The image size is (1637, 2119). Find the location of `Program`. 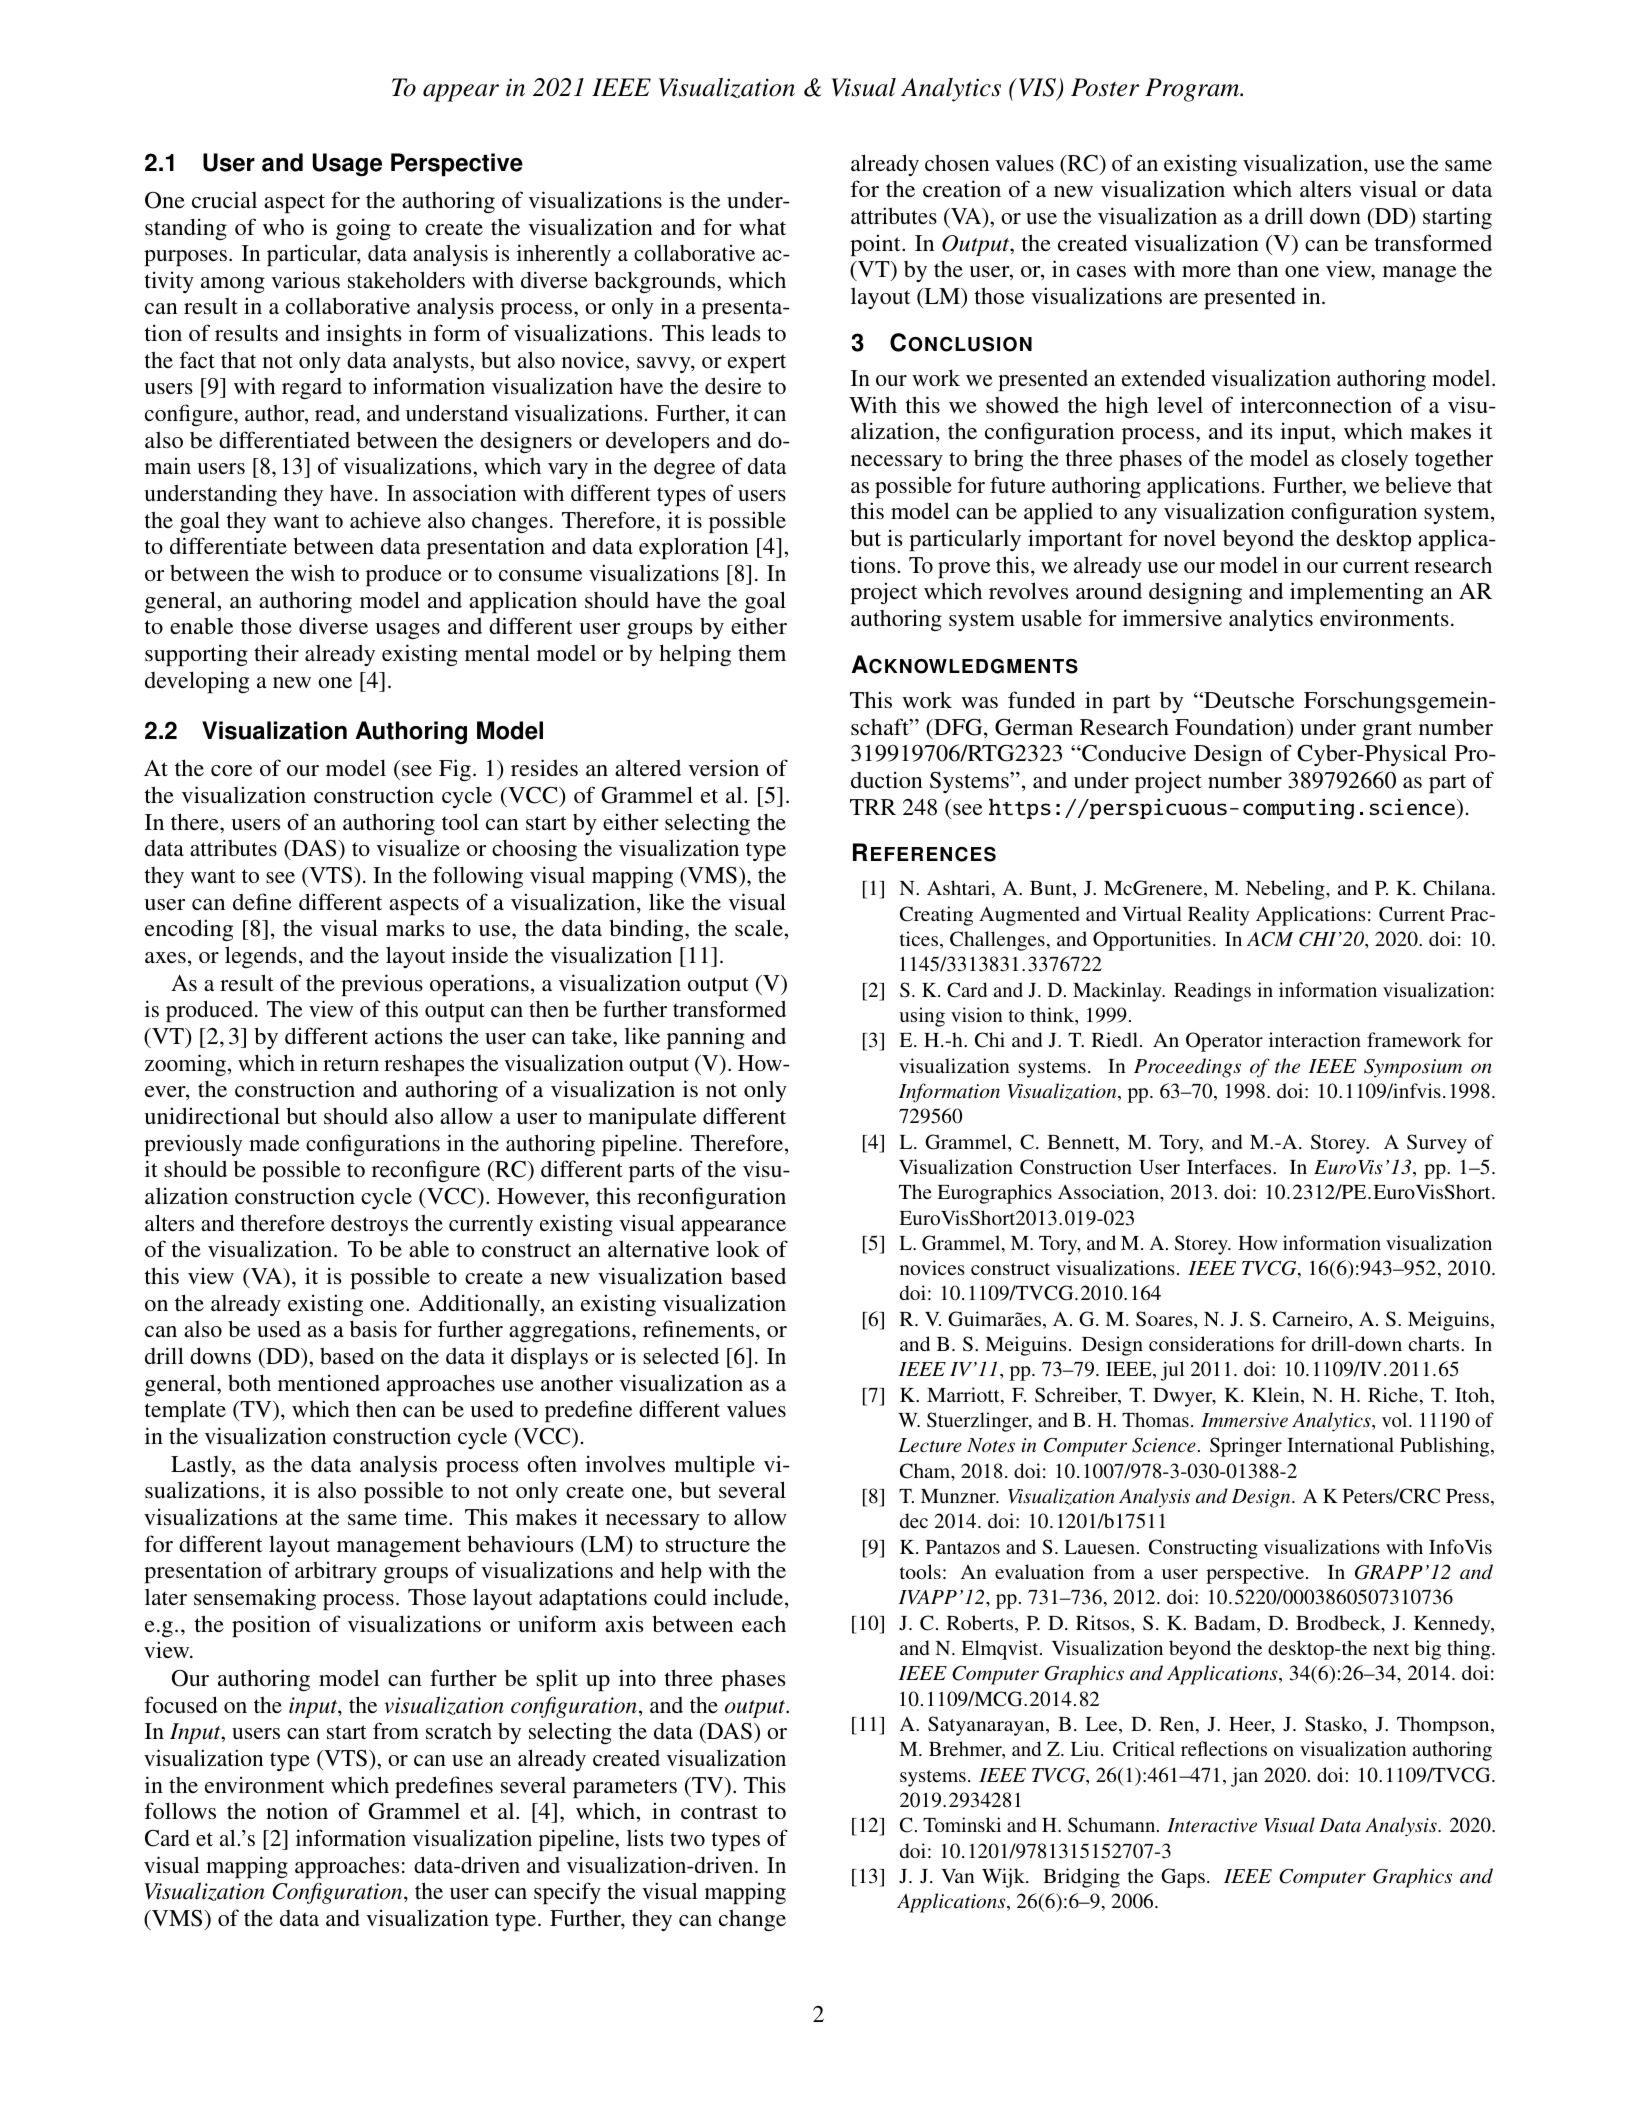

Program is located at coordinates (1193, 90).
